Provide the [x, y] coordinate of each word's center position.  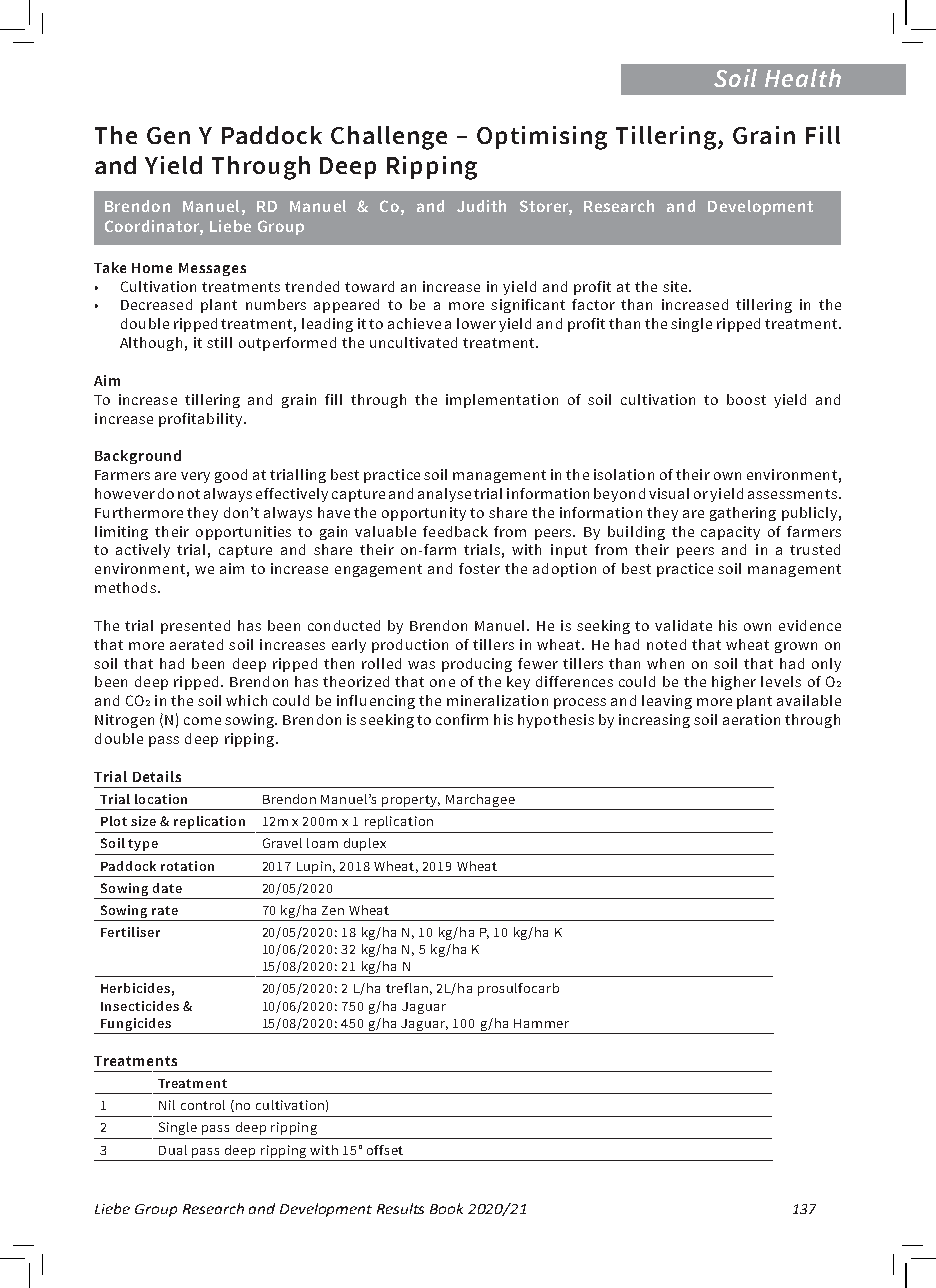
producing [477, 665]
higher [734, 683]
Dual [173, 1150]
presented [195, 627]
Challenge [389, 138]
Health [803, 78]
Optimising [542, 138]
